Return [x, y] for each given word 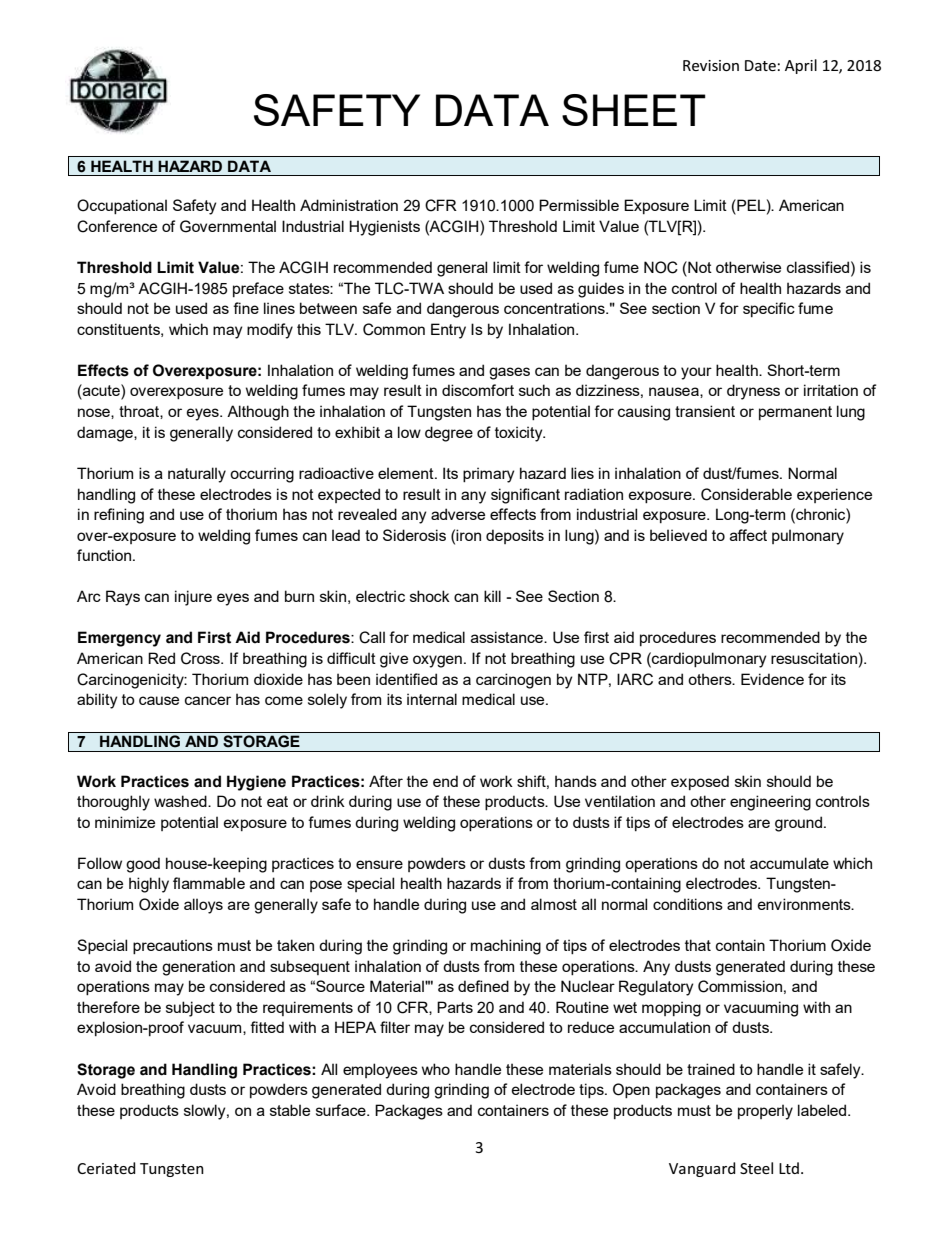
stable [290, 1110]
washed [181, 801]
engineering [770, 803]
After [386, 781]
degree [449, 434]
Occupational [122, 206]
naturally [197, 475]
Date [761, 65]
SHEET [634, 110]
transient [705, 411]
